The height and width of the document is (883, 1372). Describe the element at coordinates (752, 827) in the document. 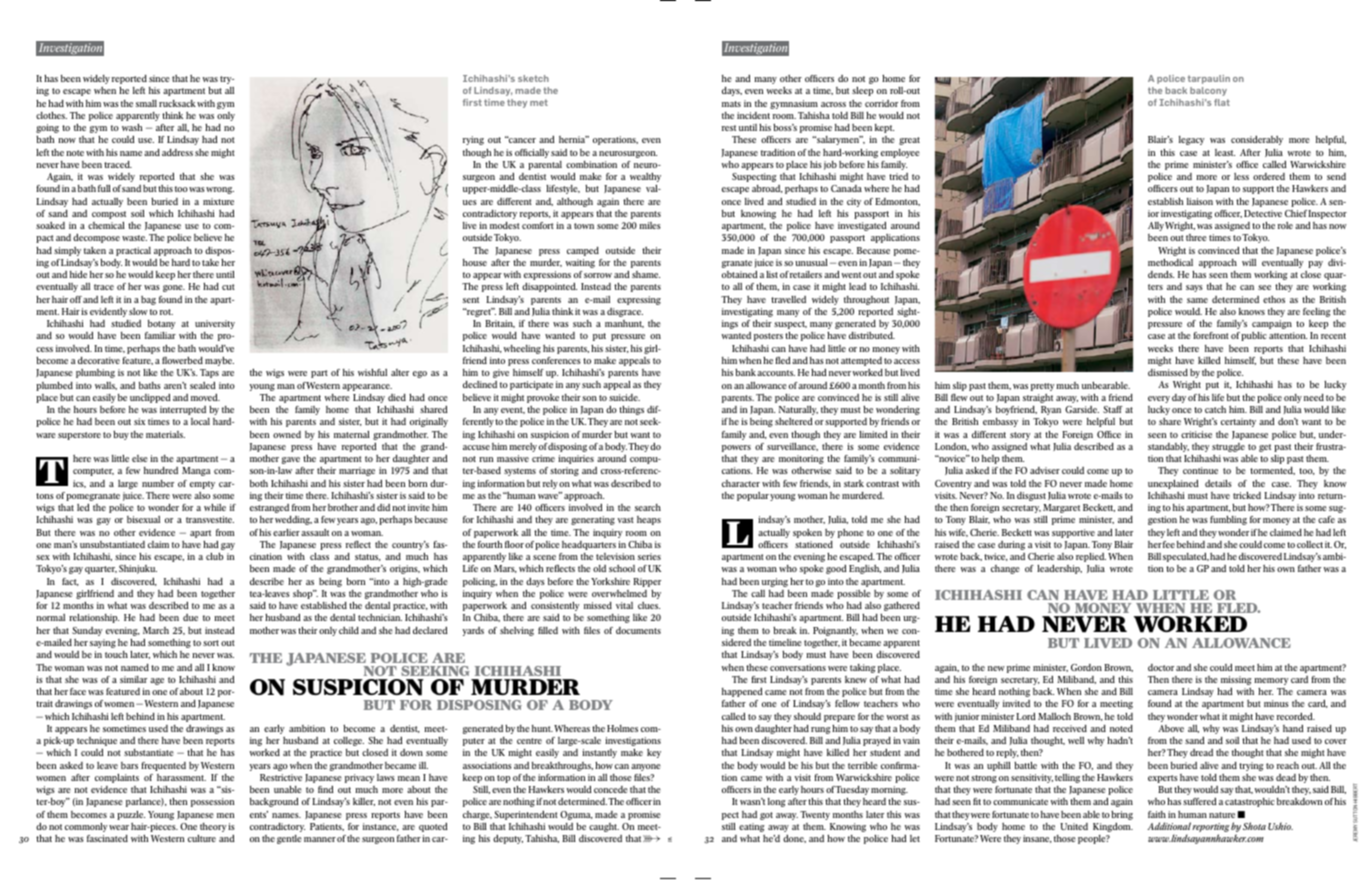

I see `eating` at that location.
